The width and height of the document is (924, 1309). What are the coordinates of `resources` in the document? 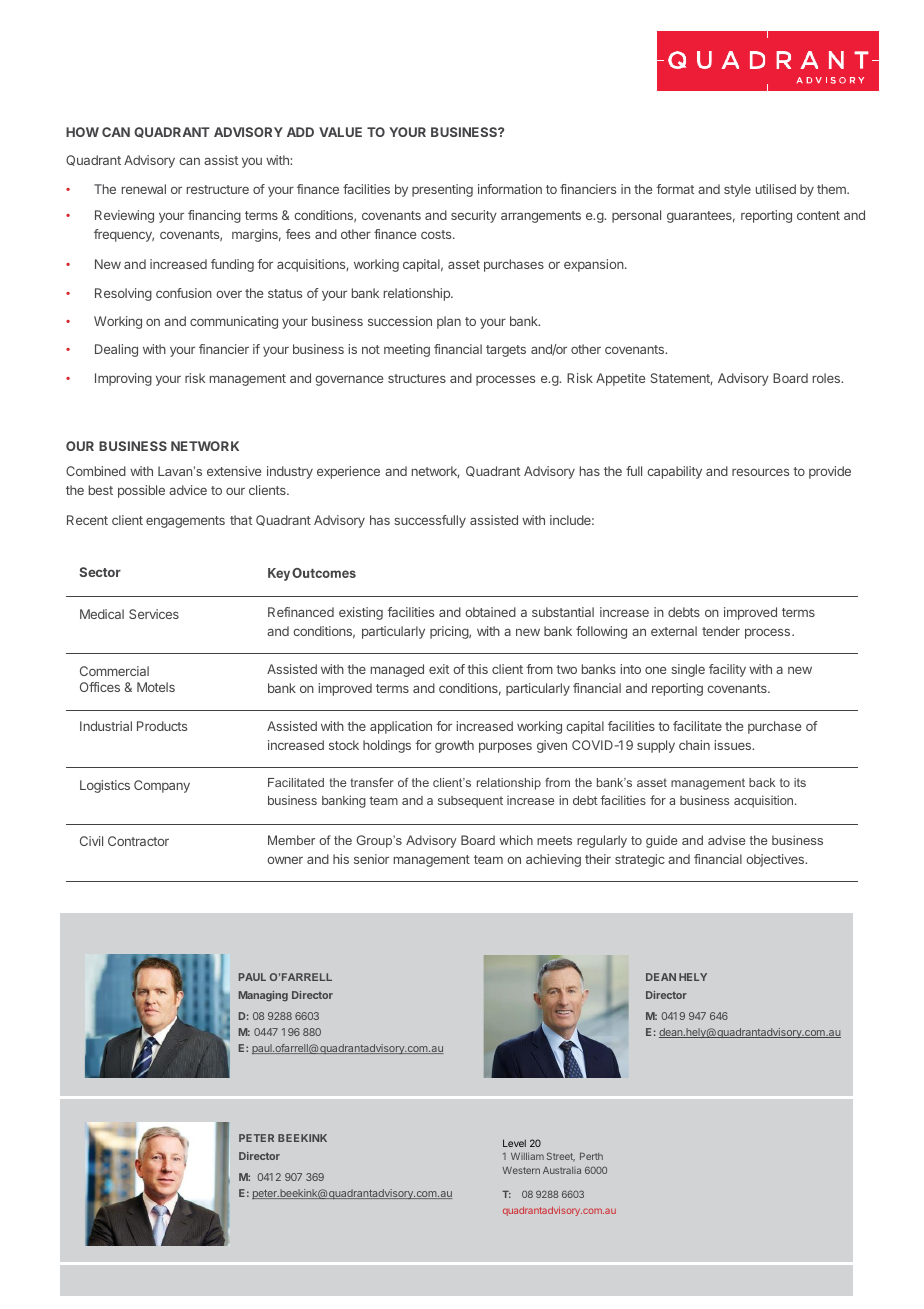 It's located at (760, 472).
